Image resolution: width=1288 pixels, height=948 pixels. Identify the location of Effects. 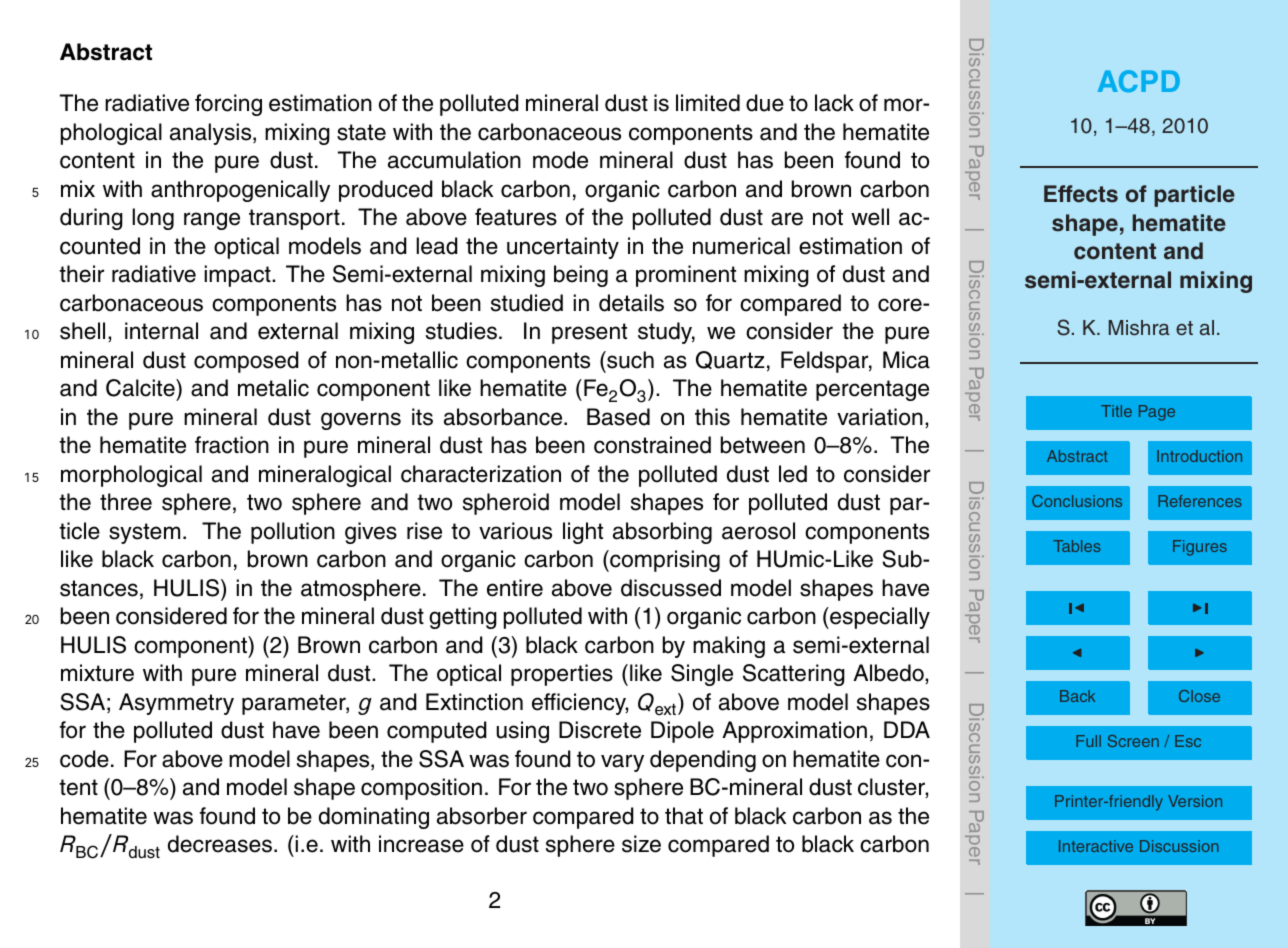
(1081, 194).
